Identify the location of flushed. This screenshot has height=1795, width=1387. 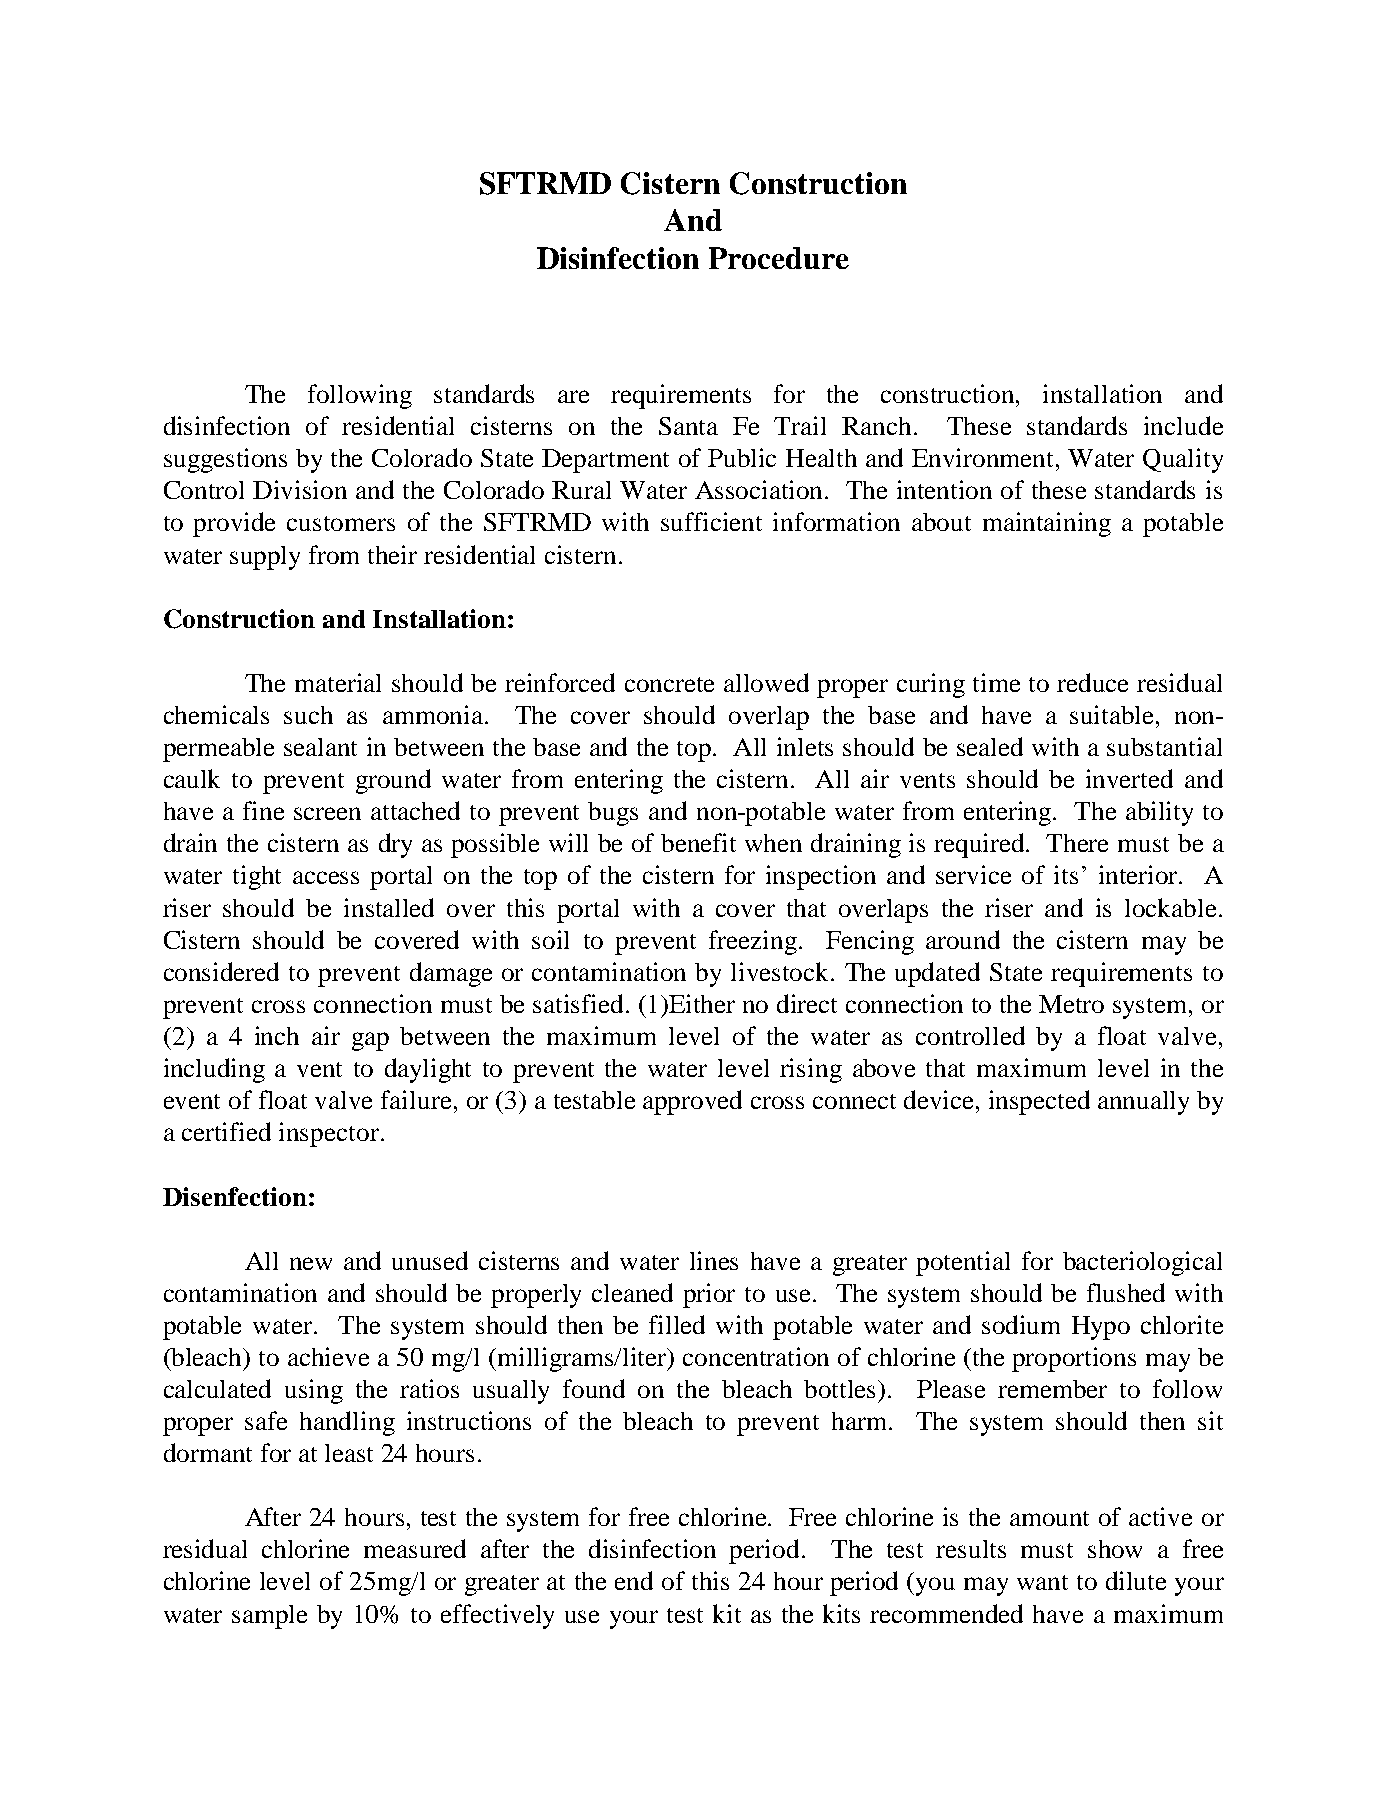
(1126, 1292).
